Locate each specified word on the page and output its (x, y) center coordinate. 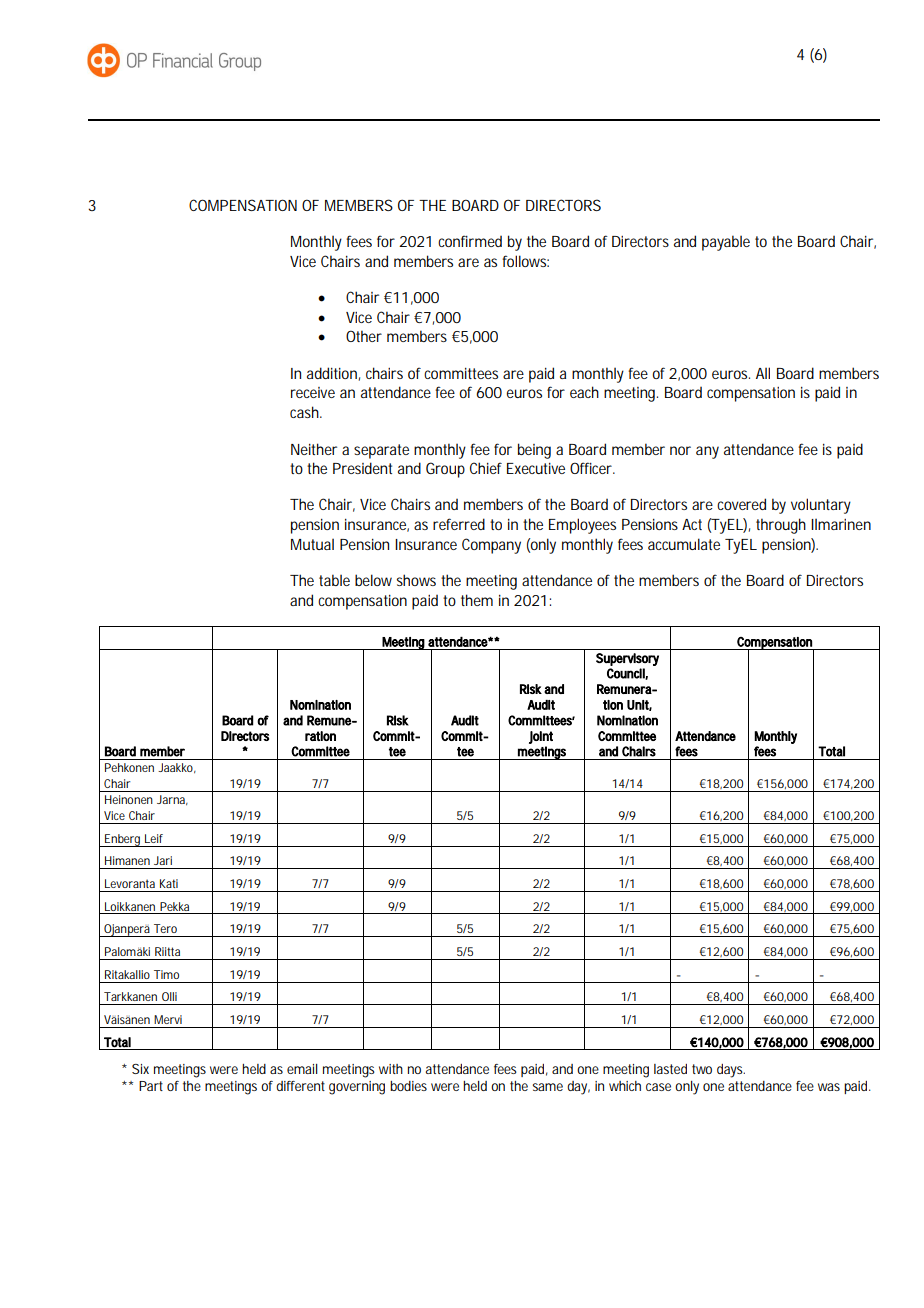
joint (541, 737)
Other (364, 336)
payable (726, 243)
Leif (154, 838)
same (548, 1087)
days (731, 1071)
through (781, 526)
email (302, 1069)
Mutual (312, 544)
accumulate (684, 544)
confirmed (470, 241)
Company (491, 546)
